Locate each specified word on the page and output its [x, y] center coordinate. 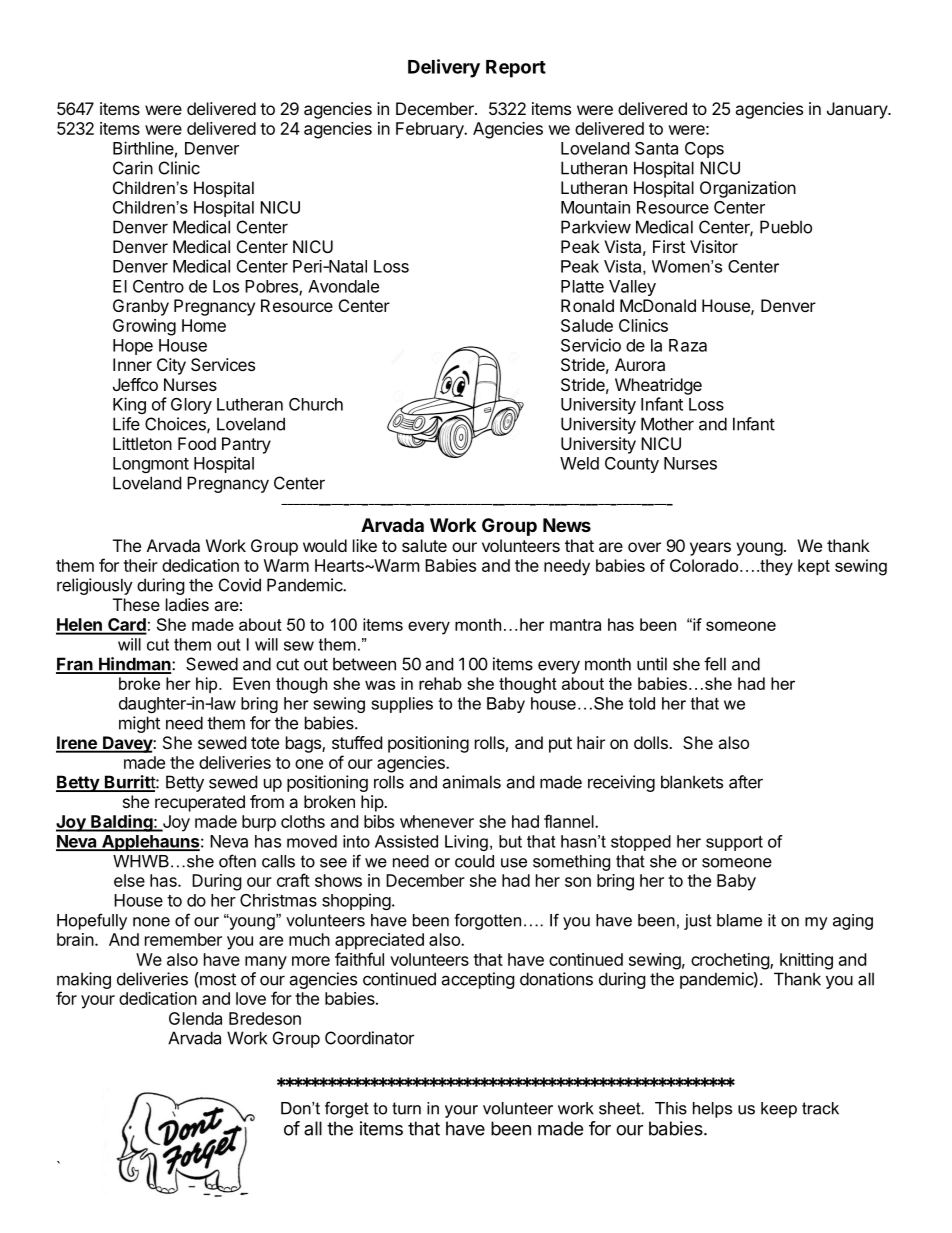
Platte [582, 286]
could [474, 861]
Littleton [142, 443]
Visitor [714, 246]
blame [739, 920]
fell [715, 664]
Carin [133, 168]
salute [424, 545]
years [710, 549]
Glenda [195, 1018]
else [129, 880]
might [139, 724]
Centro [158, 286]
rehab [440, 683]
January [858, 110]
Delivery [444, 68]
